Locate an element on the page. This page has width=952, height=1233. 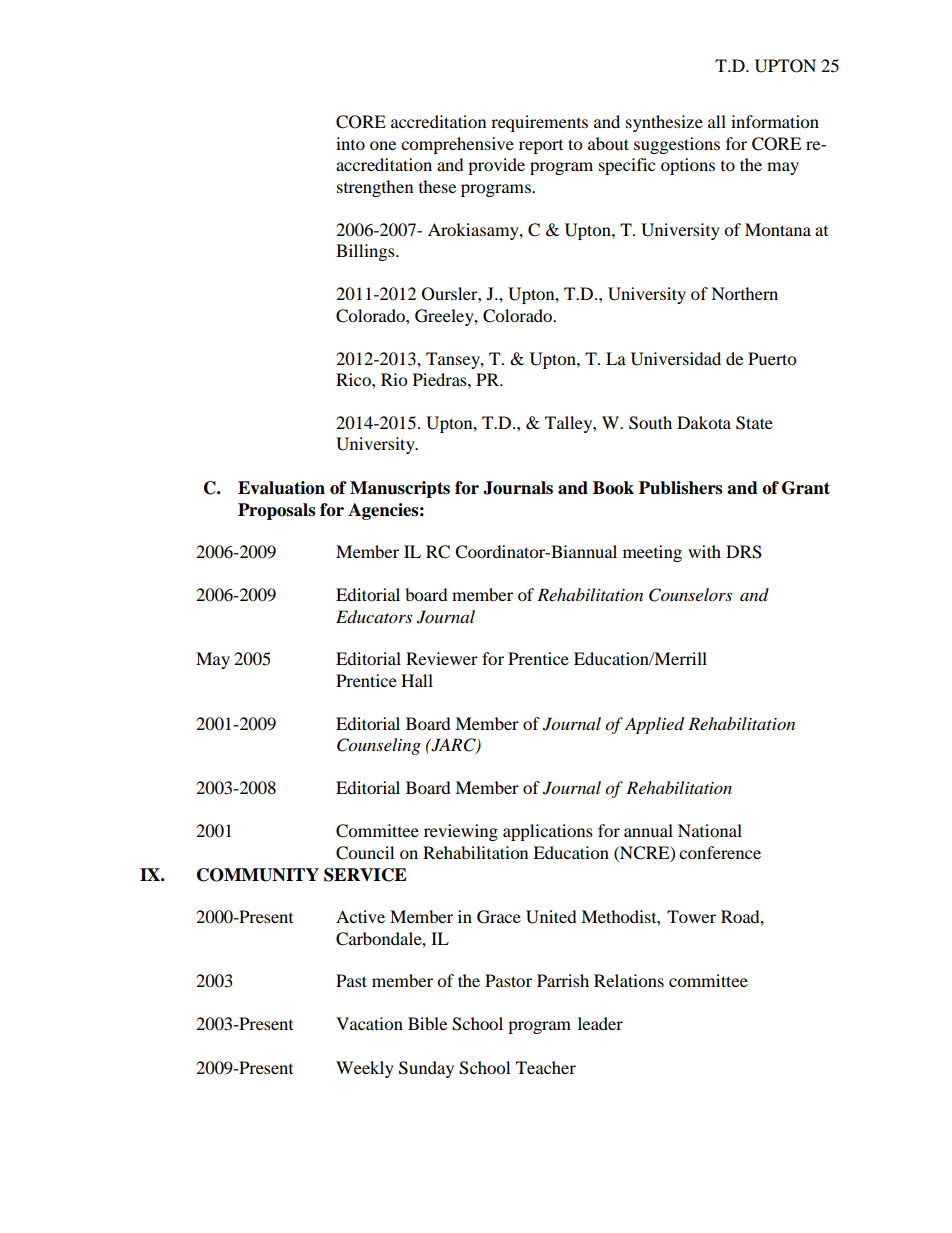
Teacher is located at coordinates (546, 1067).
